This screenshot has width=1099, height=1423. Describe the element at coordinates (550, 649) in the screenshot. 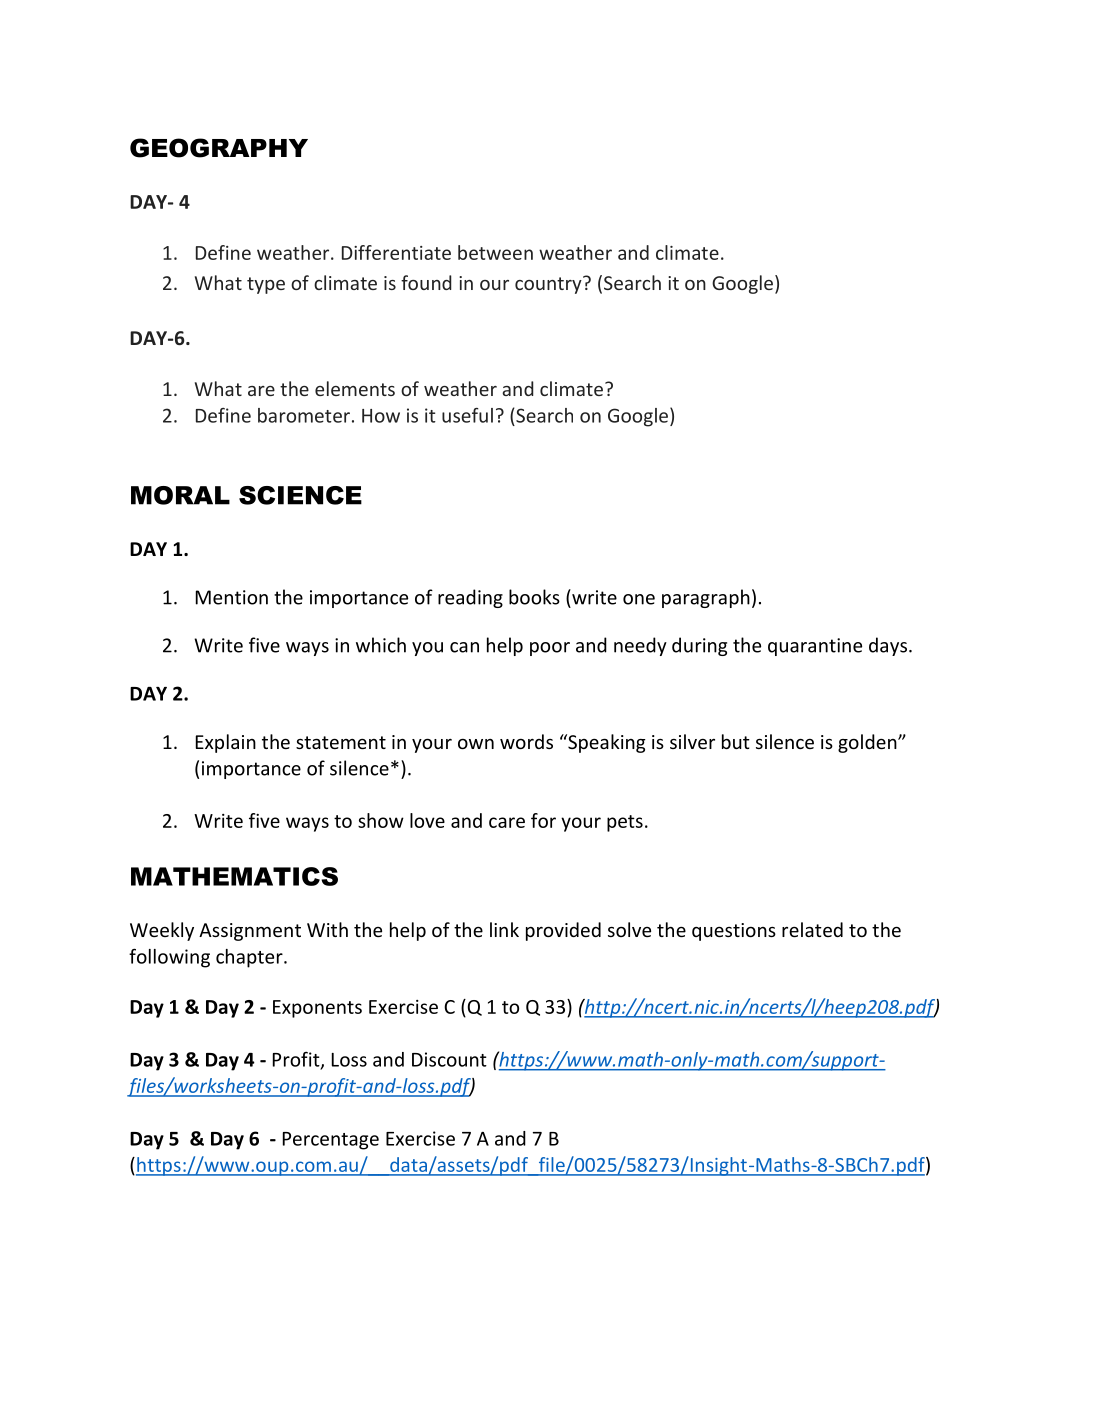

I see `poor` at that location.
